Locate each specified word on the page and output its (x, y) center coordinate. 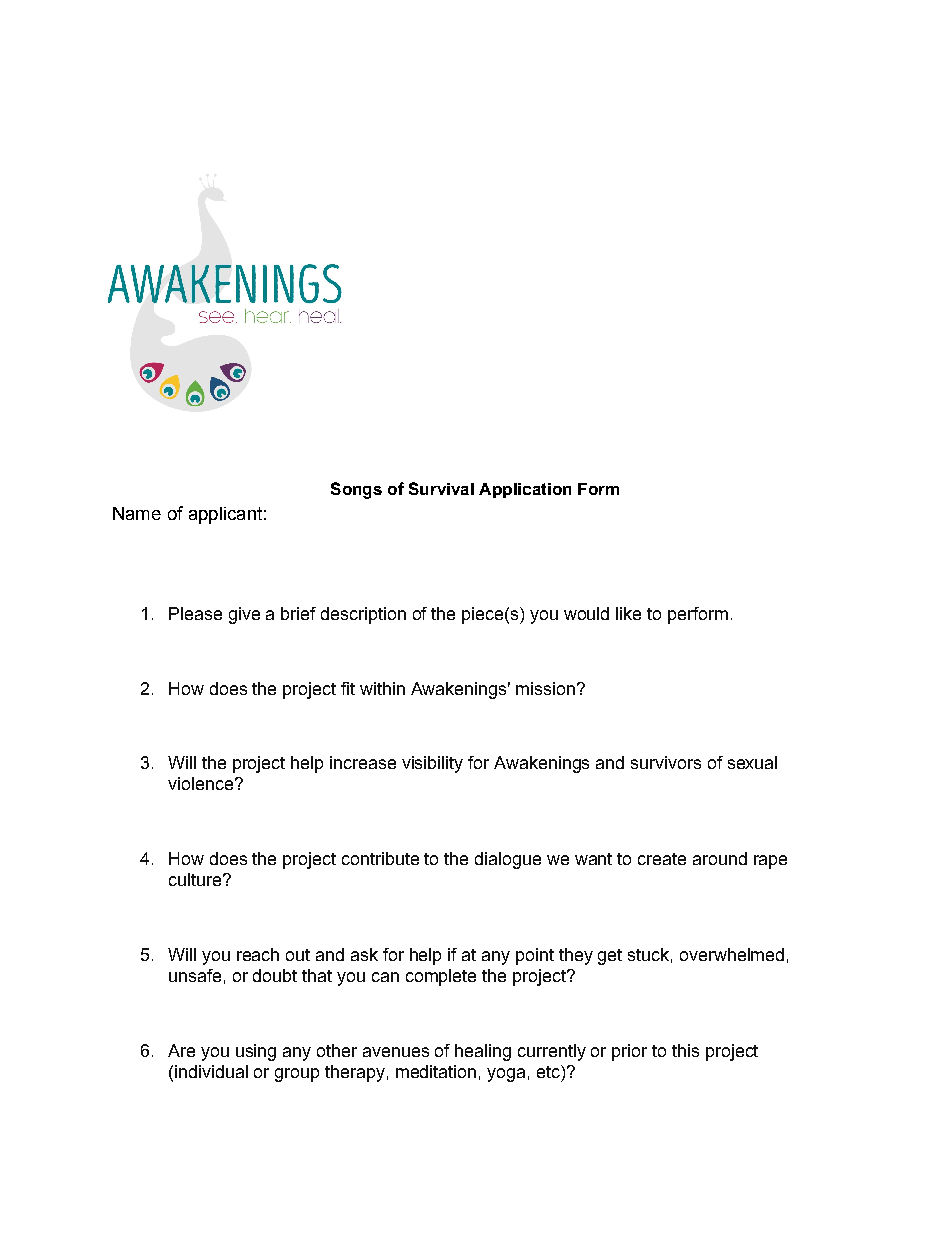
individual (211, 1071)
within (382, 688)
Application (525, 490)
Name (137, 513)
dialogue (508, 860)
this (685, 1050)
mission (545, 688)
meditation (436, 1071)
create (662, 859)
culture (195, 879)
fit (348, 688)
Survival (441, 488)
